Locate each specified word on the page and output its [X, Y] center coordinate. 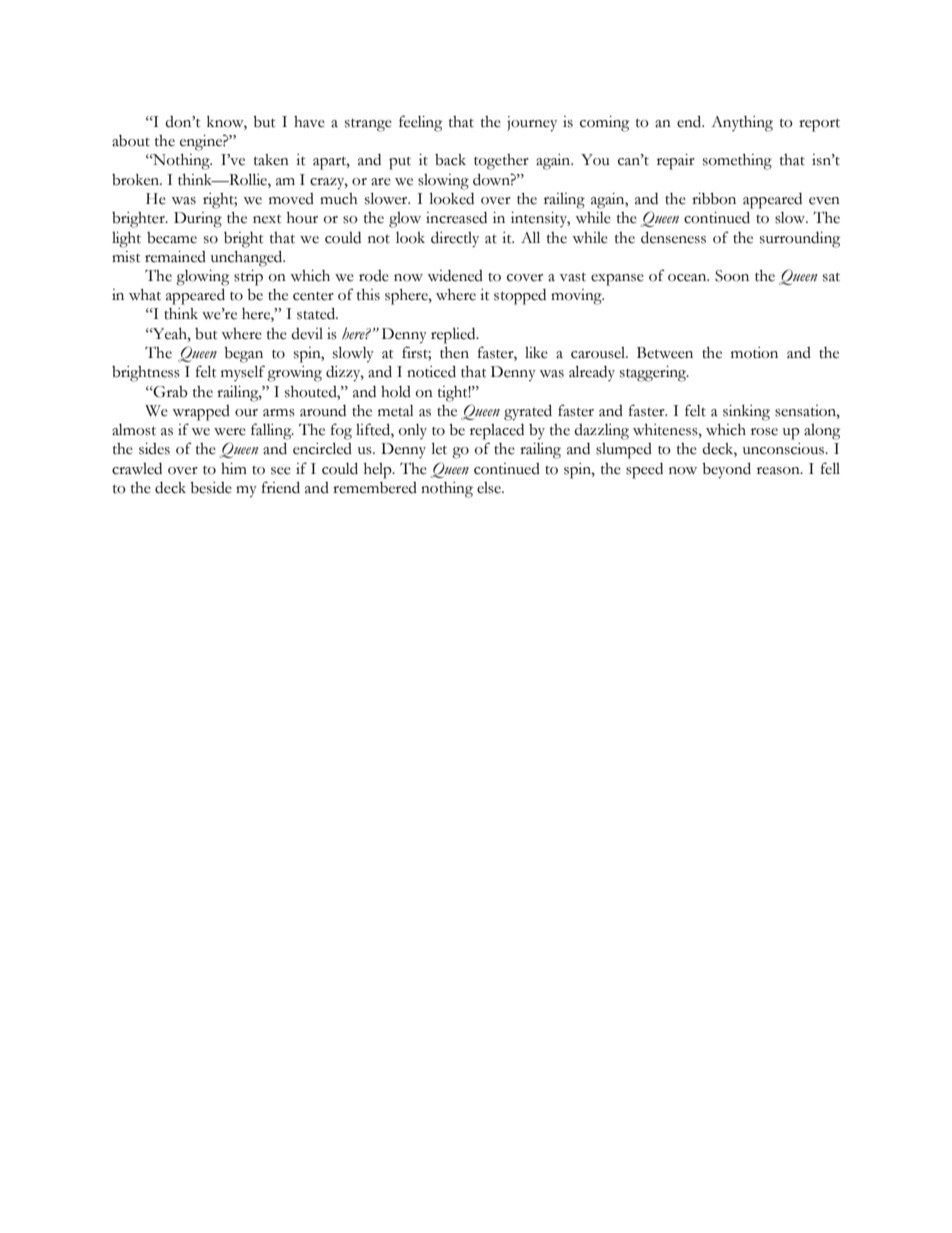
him [234, 468]
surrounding [800, 240]
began [243, 355]
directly [455, 239]
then [454, 353]
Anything [742, 124]
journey [532, 124]
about [131, 141]
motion [754, 353]
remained [175, 257]
